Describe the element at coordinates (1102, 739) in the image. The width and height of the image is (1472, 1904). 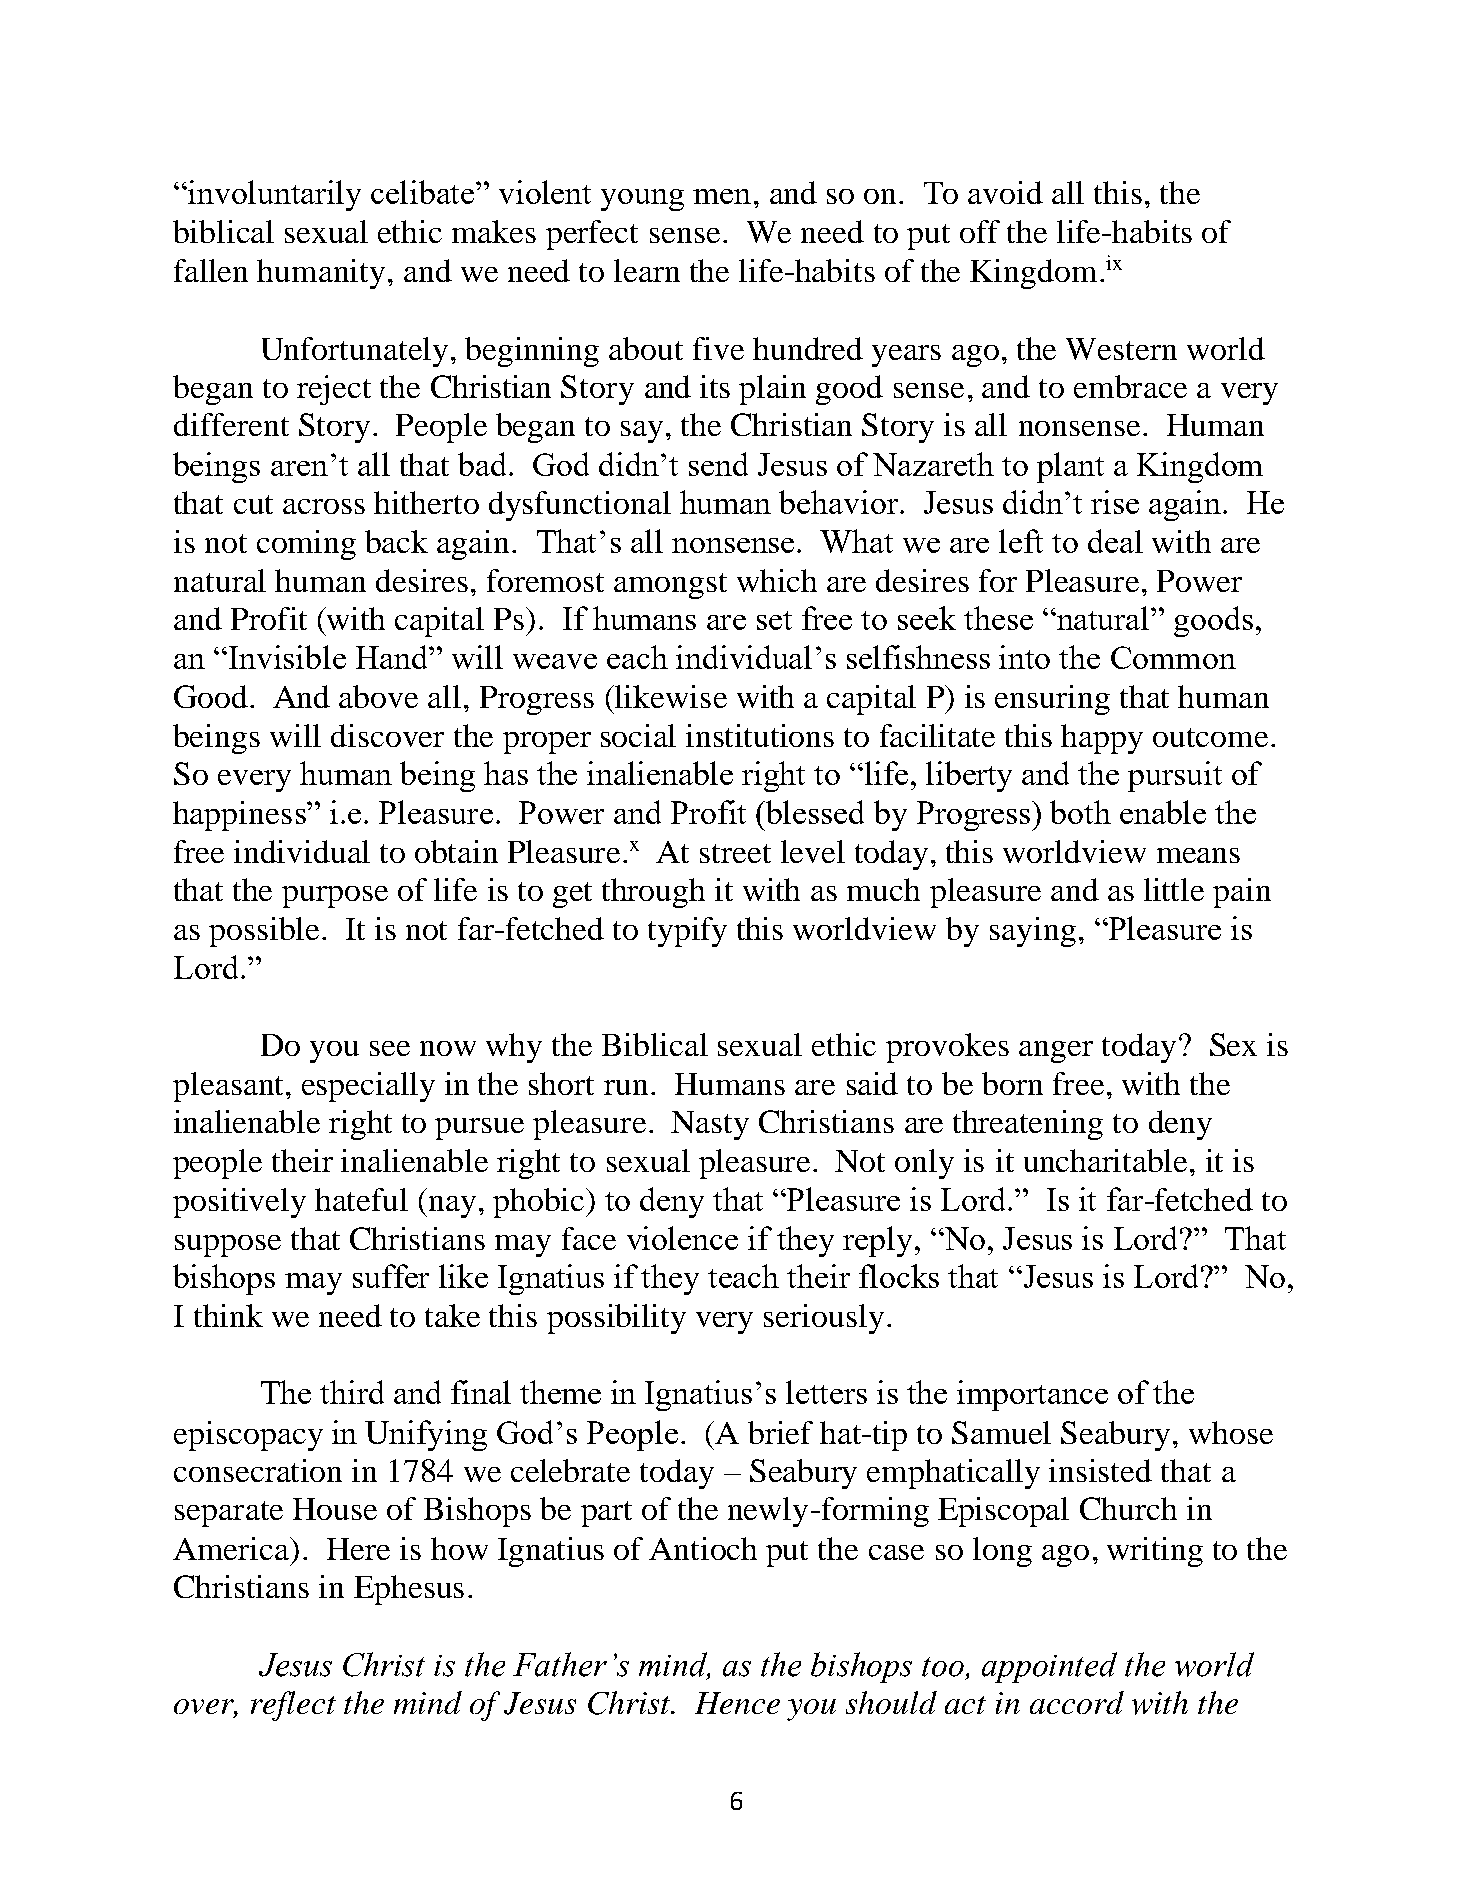
I see `happy` at that location.
